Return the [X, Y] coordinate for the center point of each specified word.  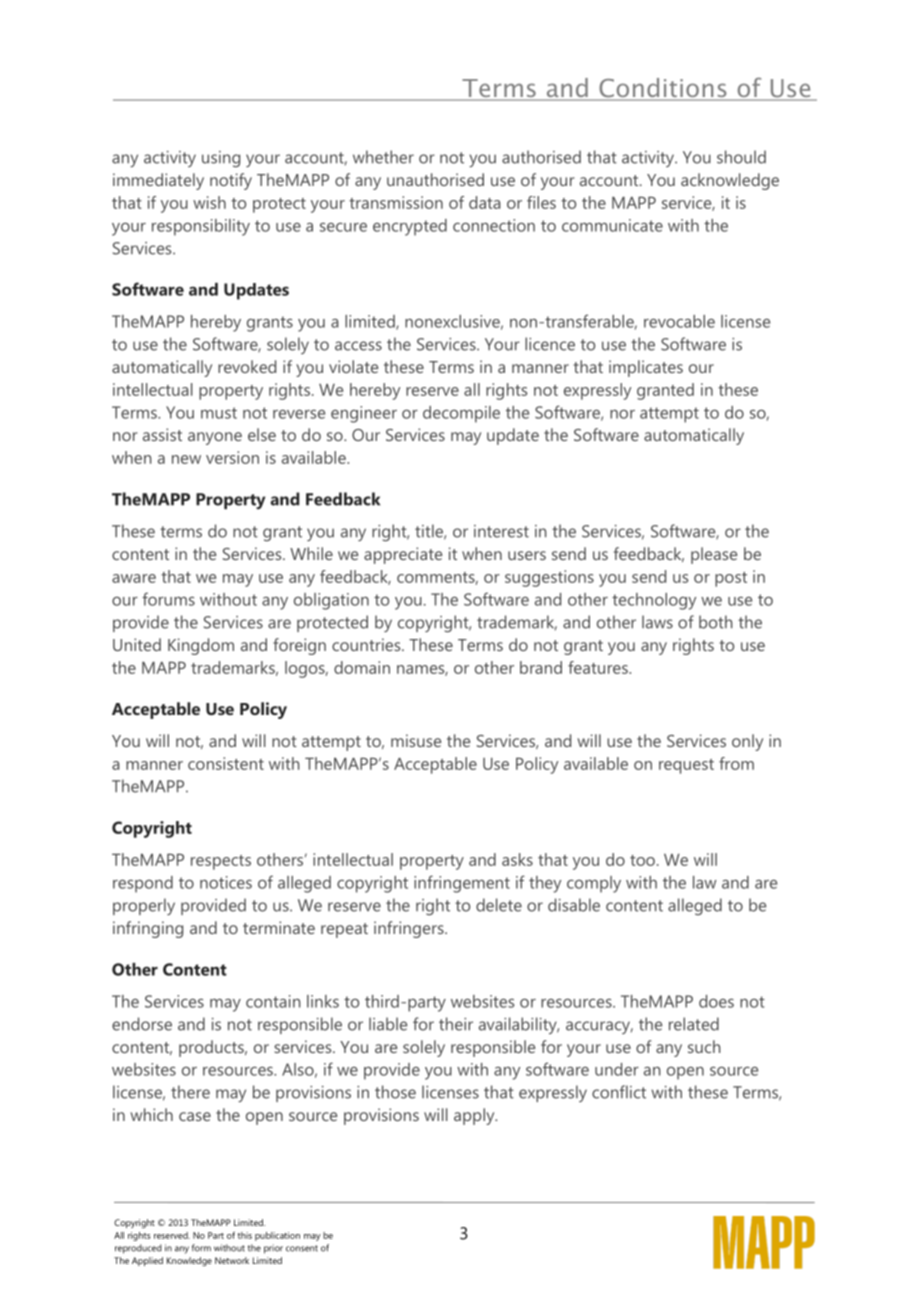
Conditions [663, 89]
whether [383, 157]
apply [475, 1116]
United [137, 644]
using [221, 159]
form [201, 1248]
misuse [416, 740]
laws [657, 622]
